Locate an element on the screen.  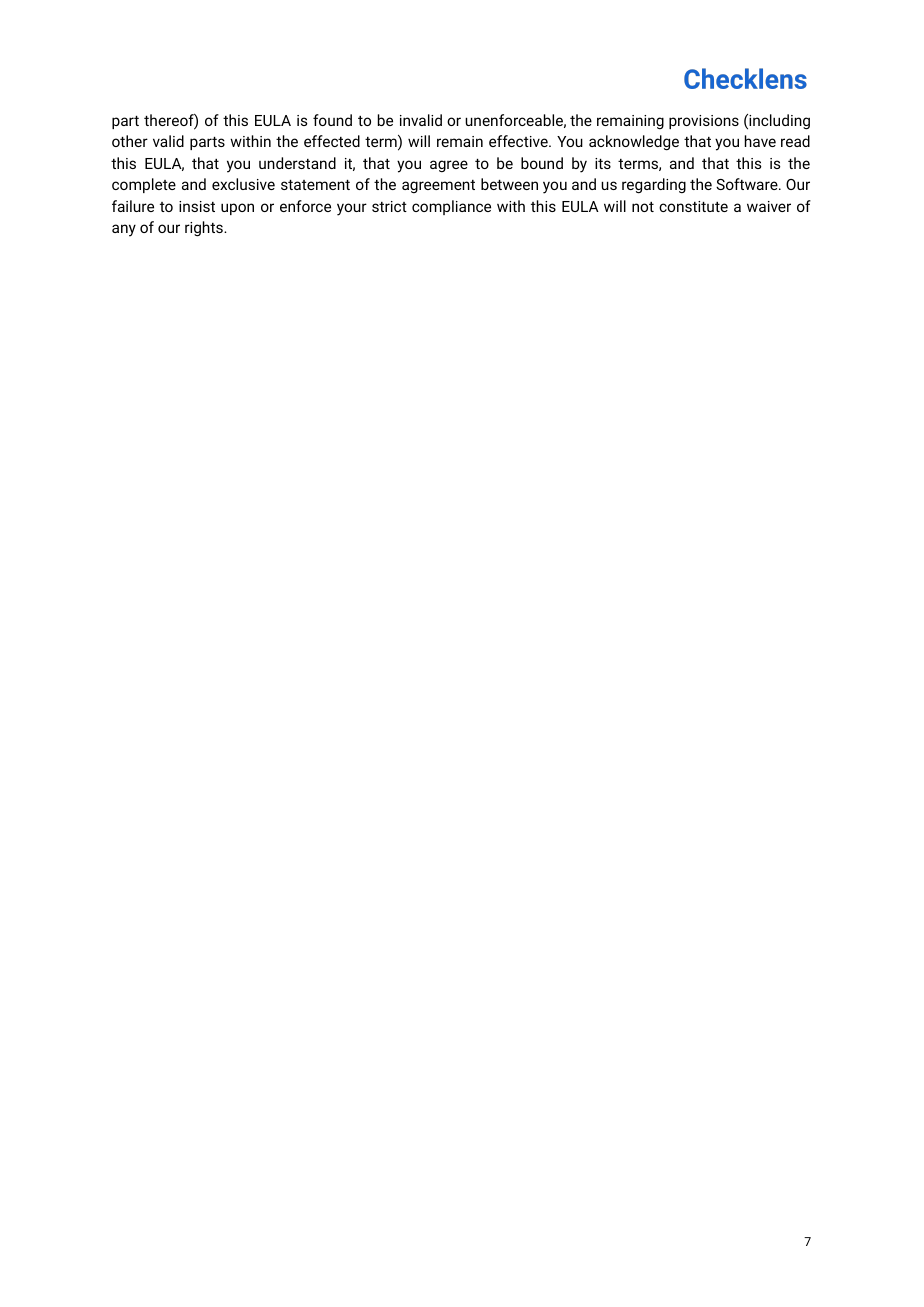
effected is located at coordinates (332, 141).
